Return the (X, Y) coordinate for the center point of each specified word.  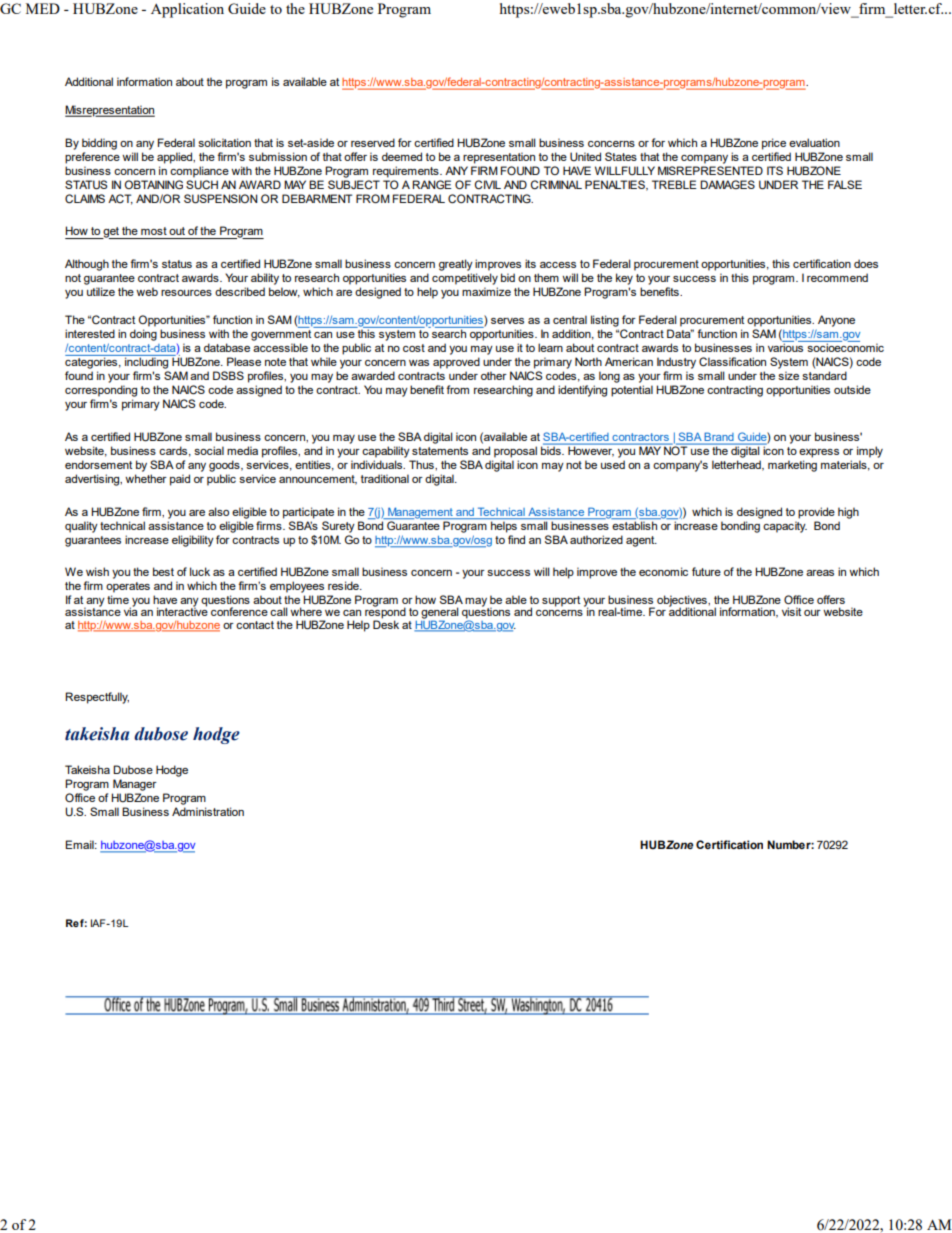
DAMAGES (727, 184)
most (154, 231)
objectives (683, 601)
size (788, 375)
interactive (182, 610)
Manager (135, 785)
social (209, 450)
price (774, 144)
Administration (208, 811)
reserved (373, 142)
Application (187, 10)
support (561, 601)
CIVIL (488, 184)
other (494, 375)
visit (791, 611)
